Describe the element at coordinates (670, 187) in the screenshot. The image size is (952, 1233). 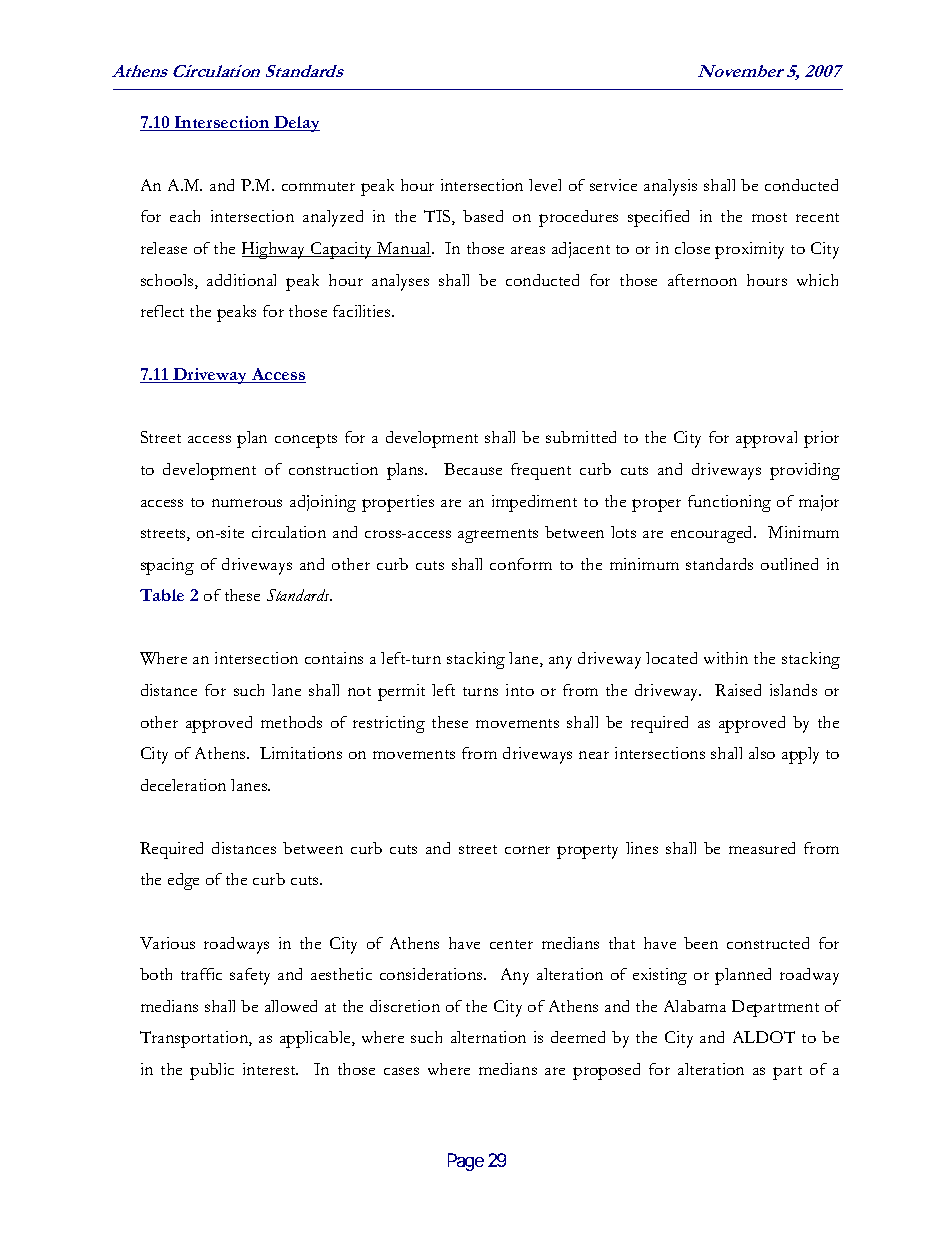
I see `analysis` at that location.
